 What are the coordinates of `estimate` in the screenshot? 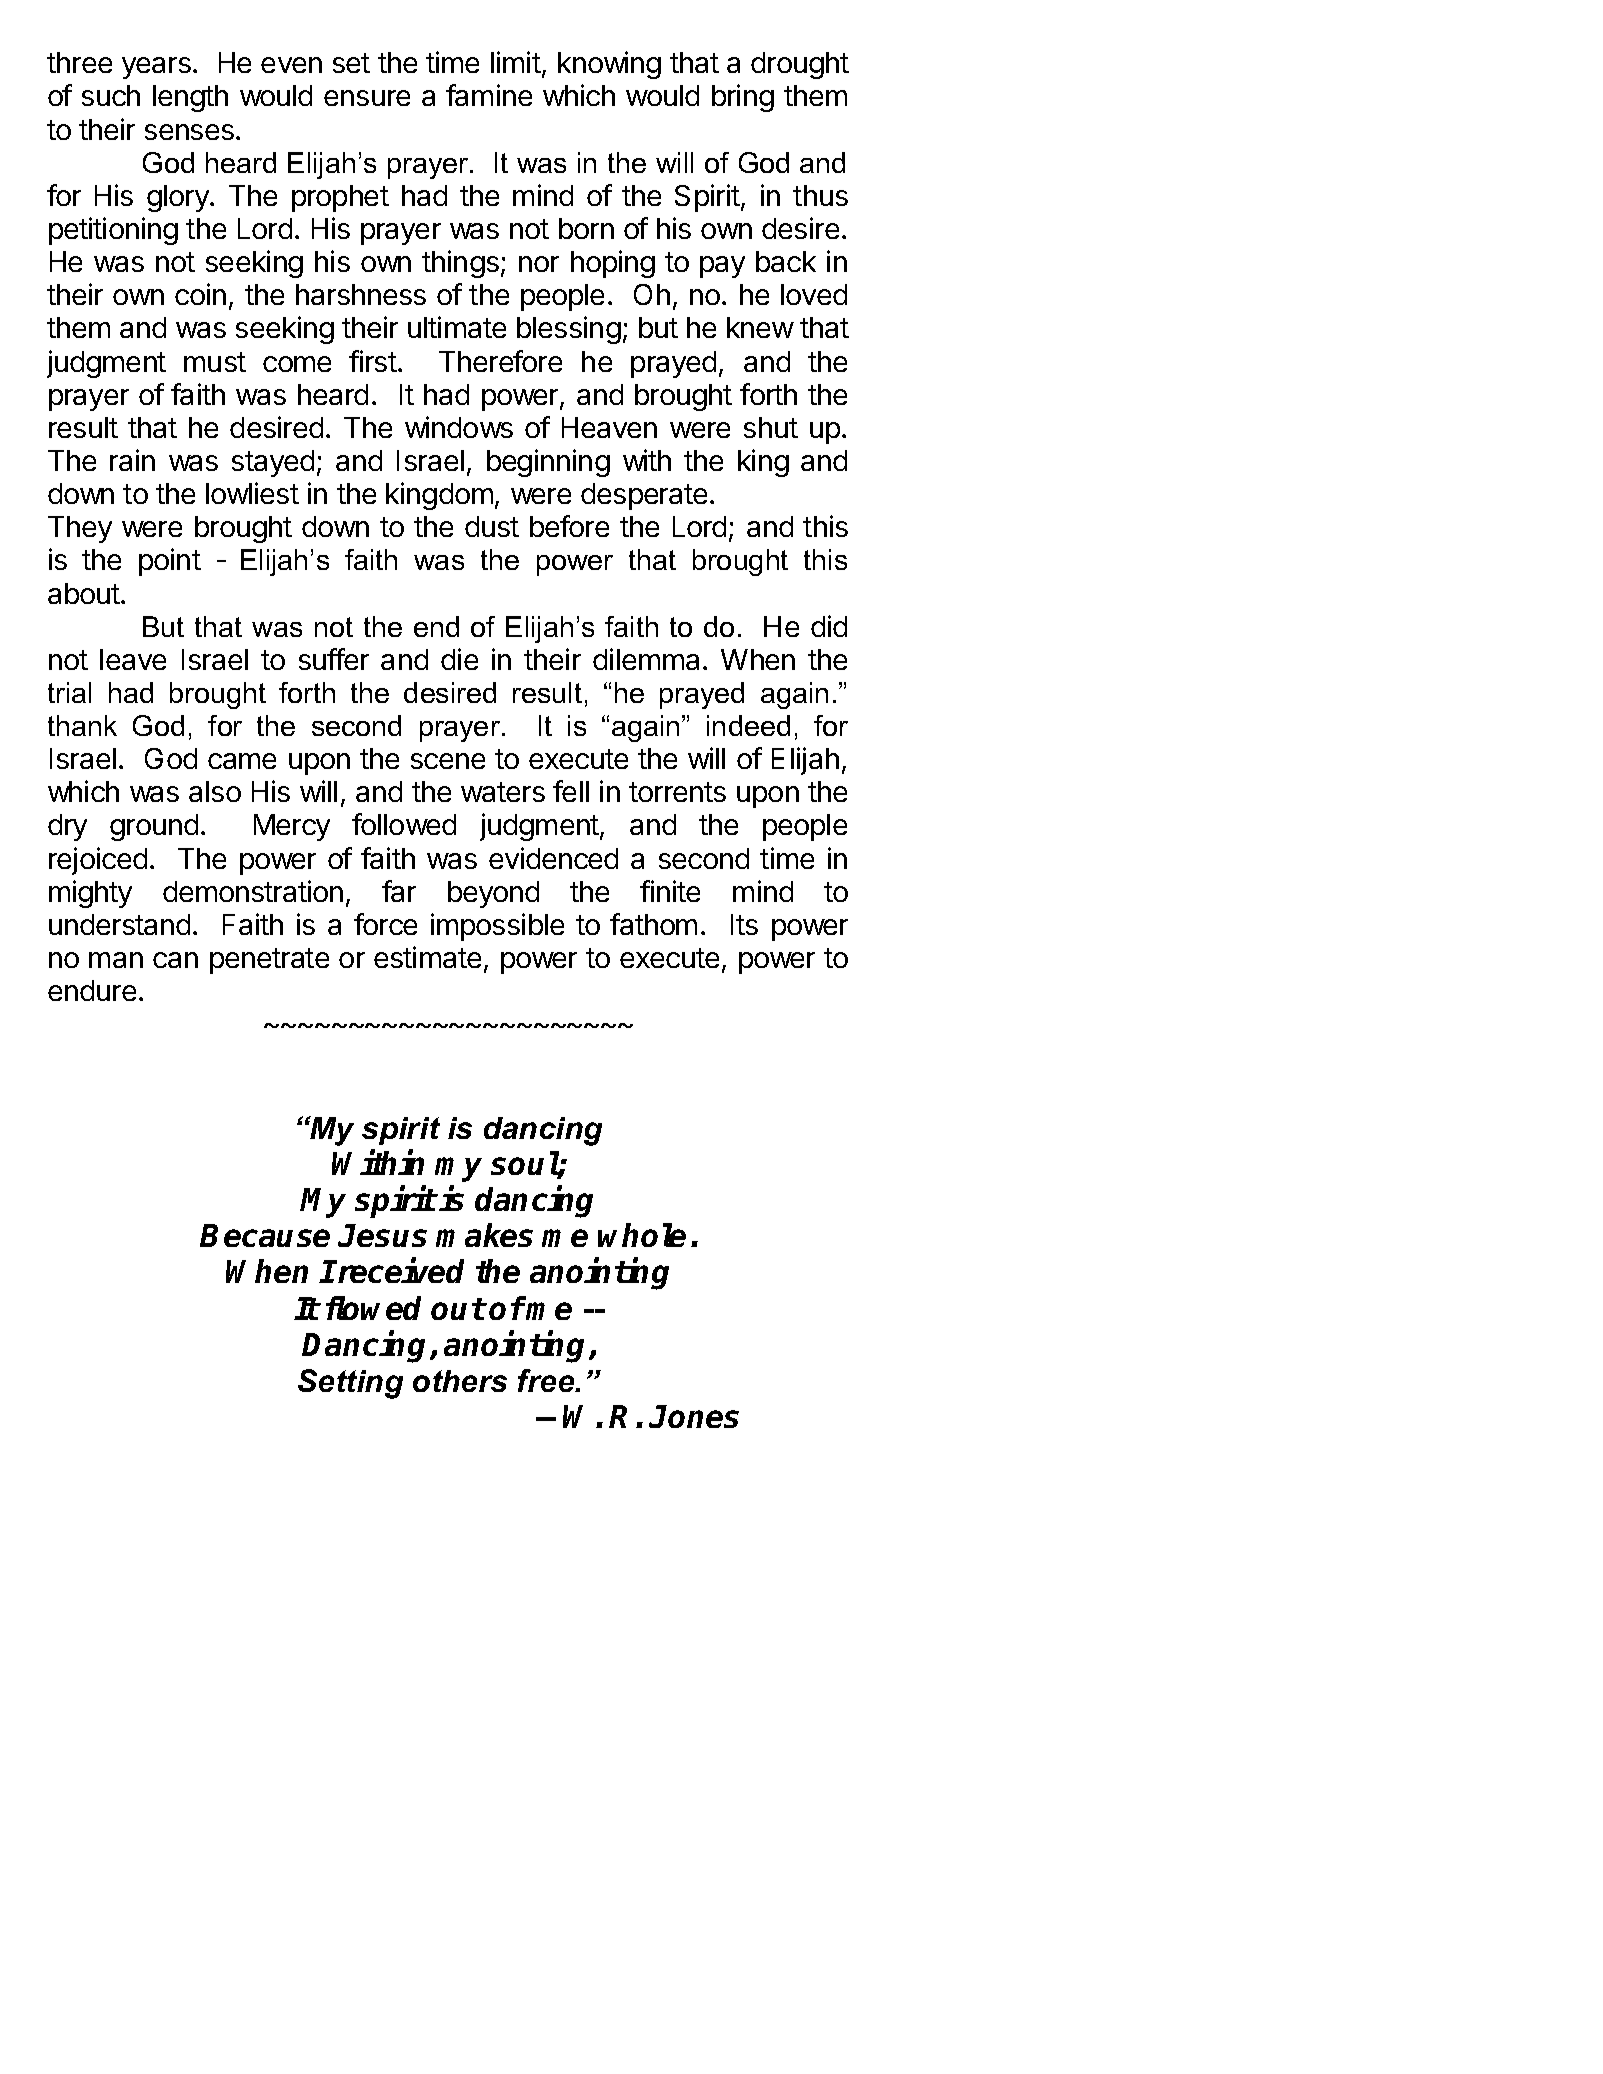 It's located at (427, 957).
